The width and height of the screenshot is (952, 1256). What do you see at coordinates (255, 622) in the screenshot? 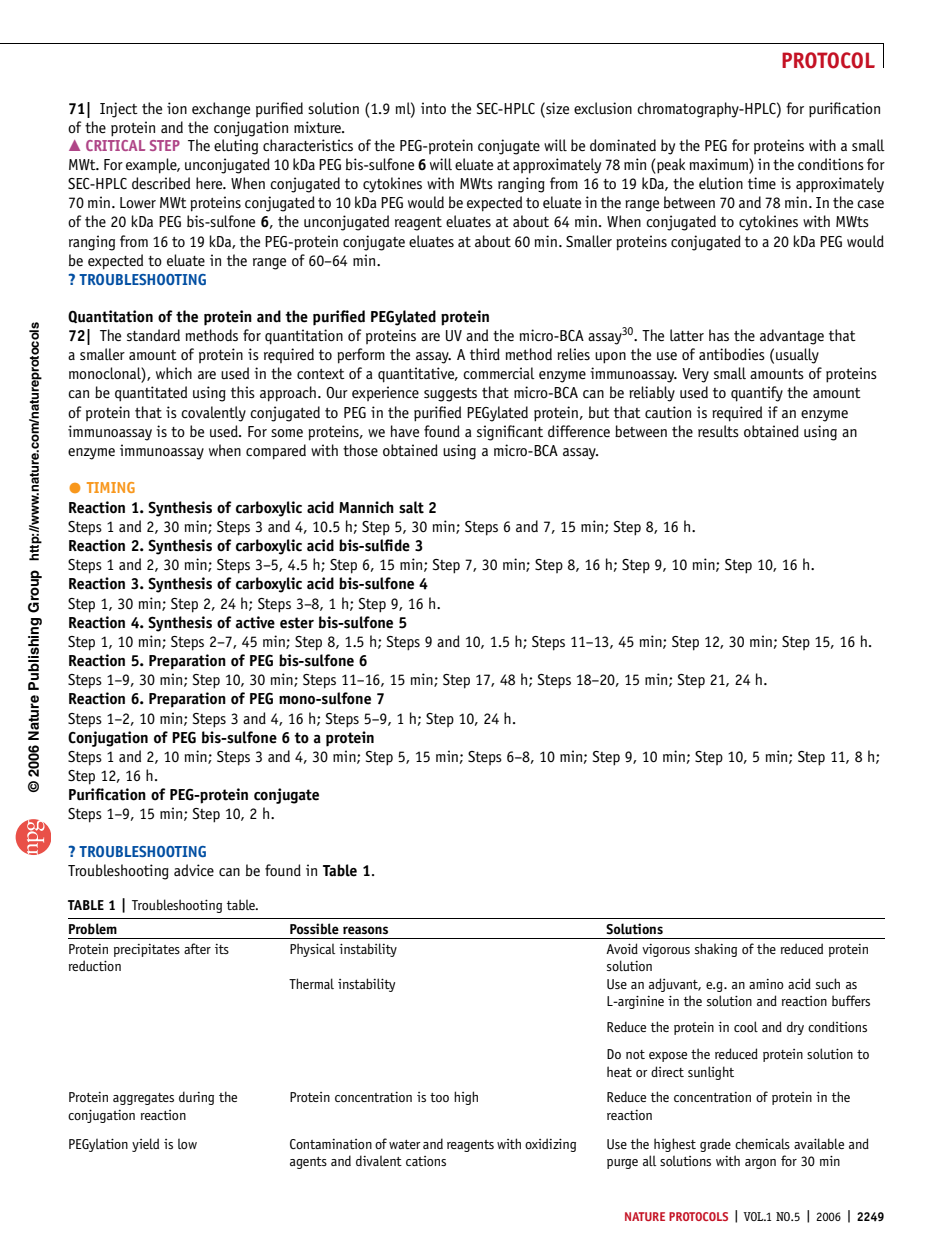
I see `active` at bounding box center [255, 622].
